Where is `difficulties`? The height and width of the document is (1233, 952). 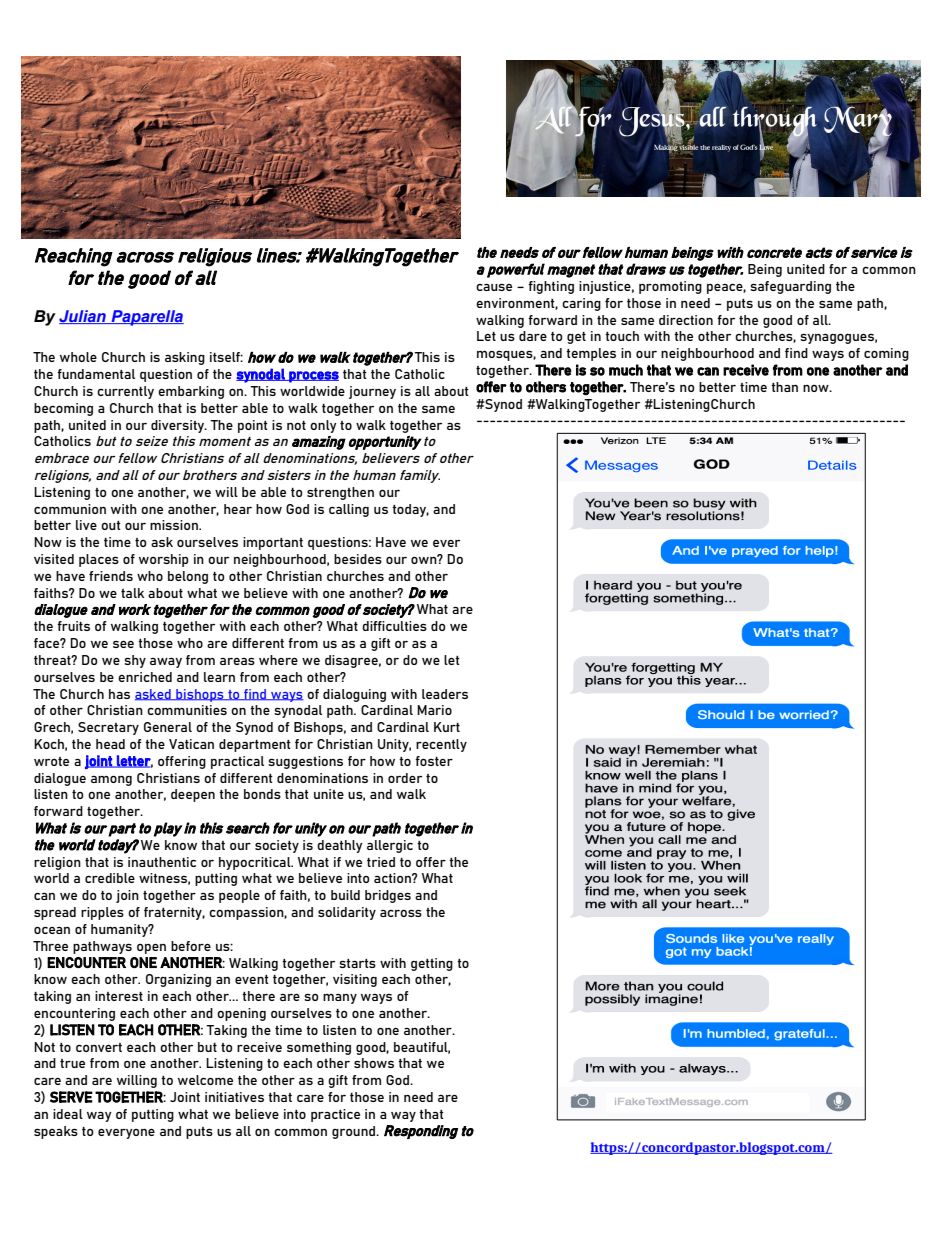 difficulties is located at coordinates (394, 626).
